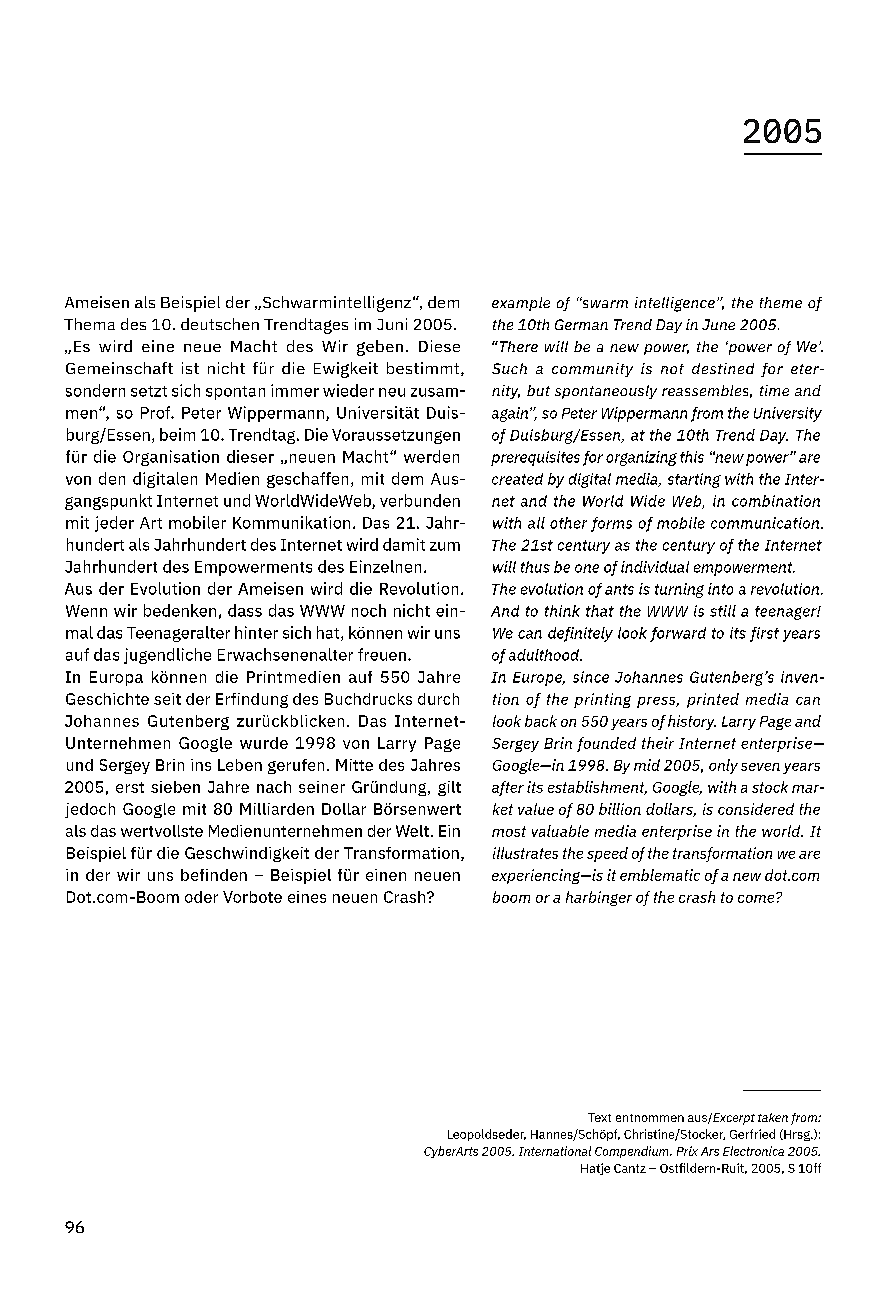  Describe the element at coordinates (392, 324) in the screenshot. I see `Juni` at that location.
